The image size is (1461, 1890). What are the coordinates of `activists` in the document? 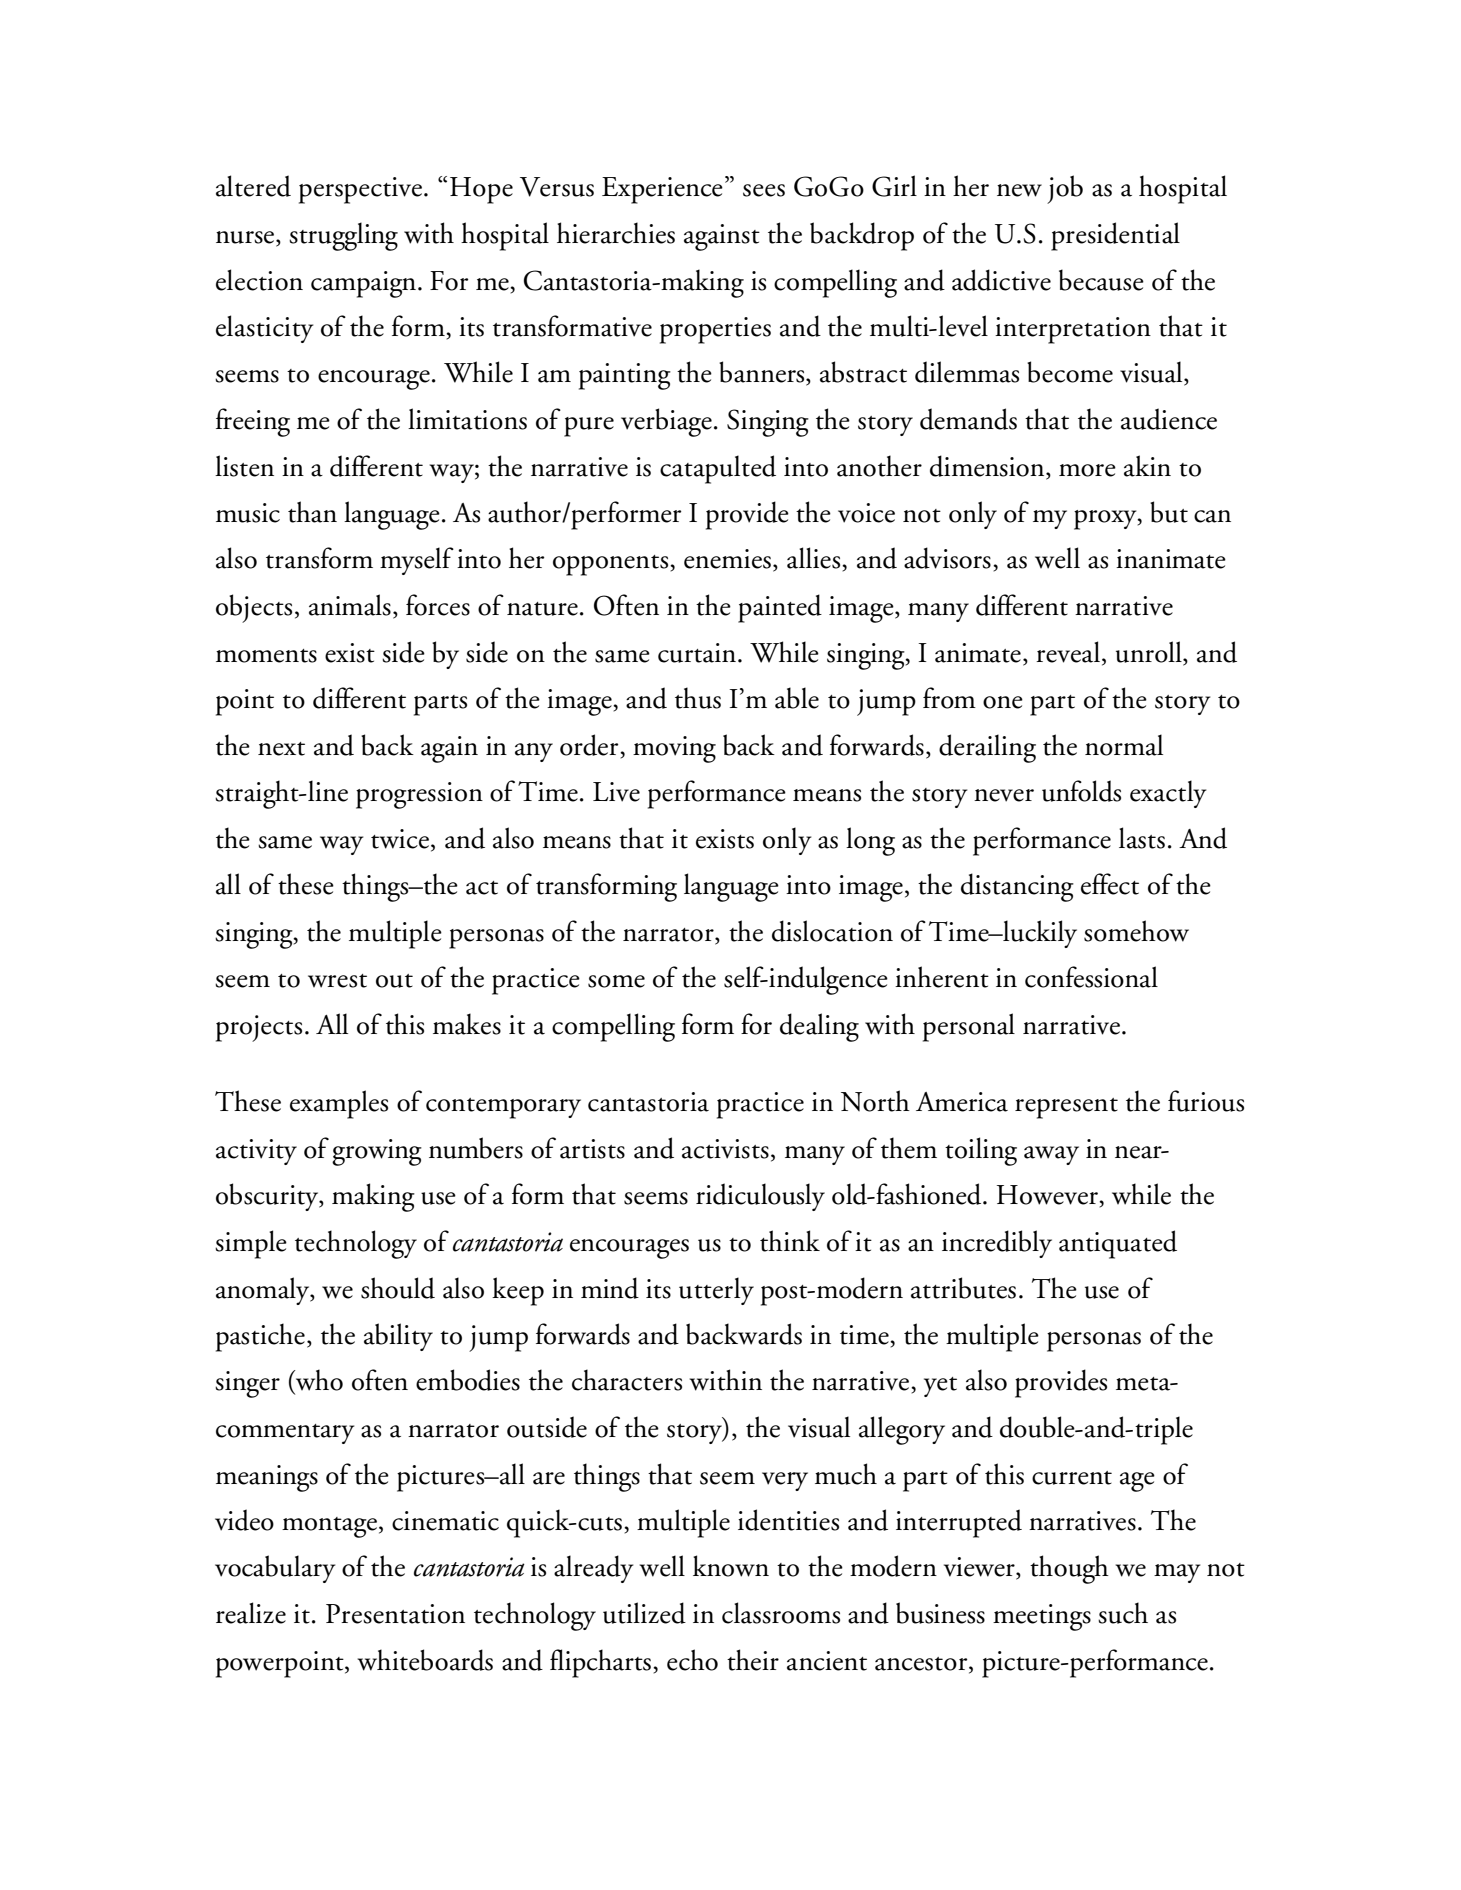 It's located at (725, 1149).
